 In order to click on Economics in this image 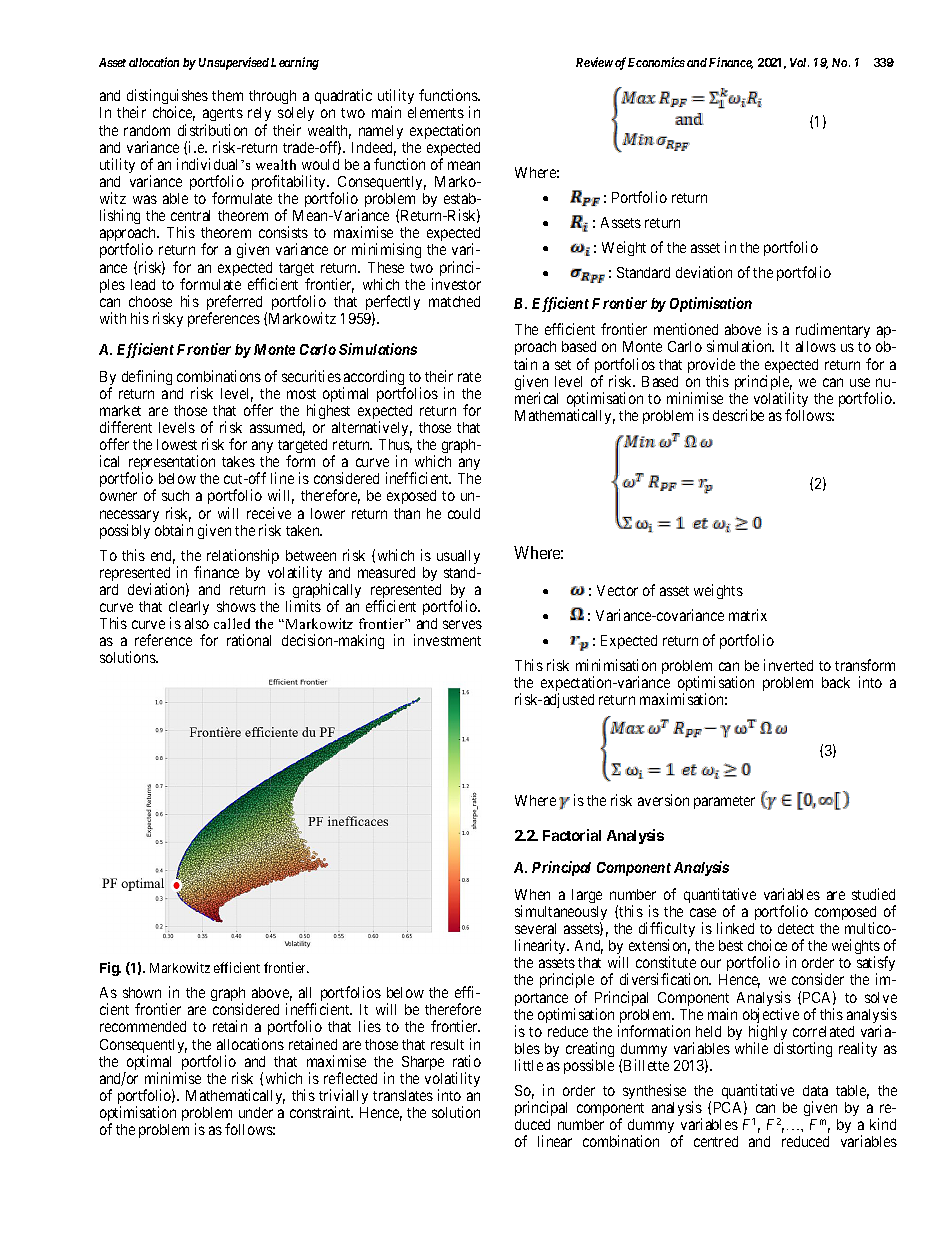, I will do `click(656, 62)`.
